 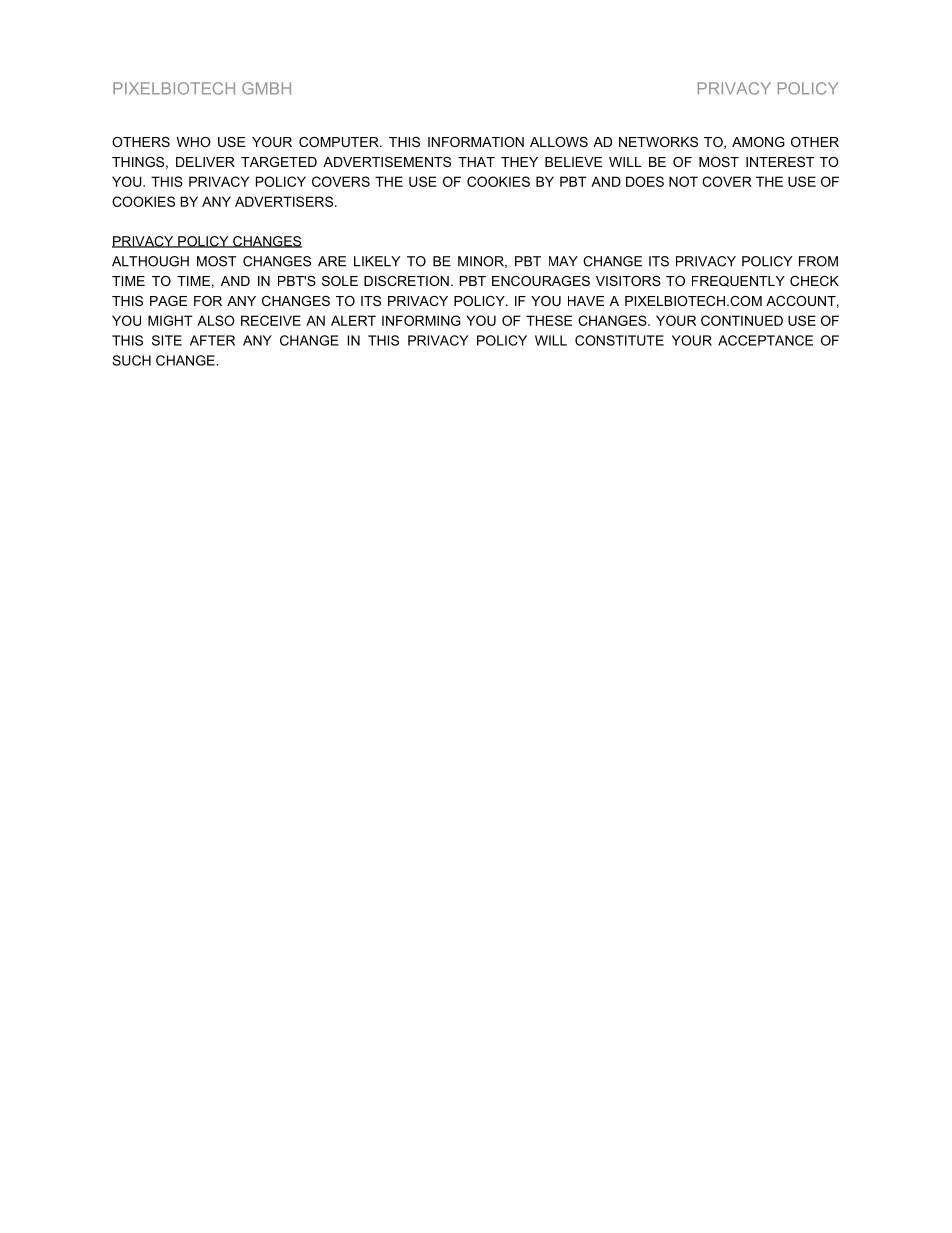 I want to click on DOES, so click(x=645, y=181).
